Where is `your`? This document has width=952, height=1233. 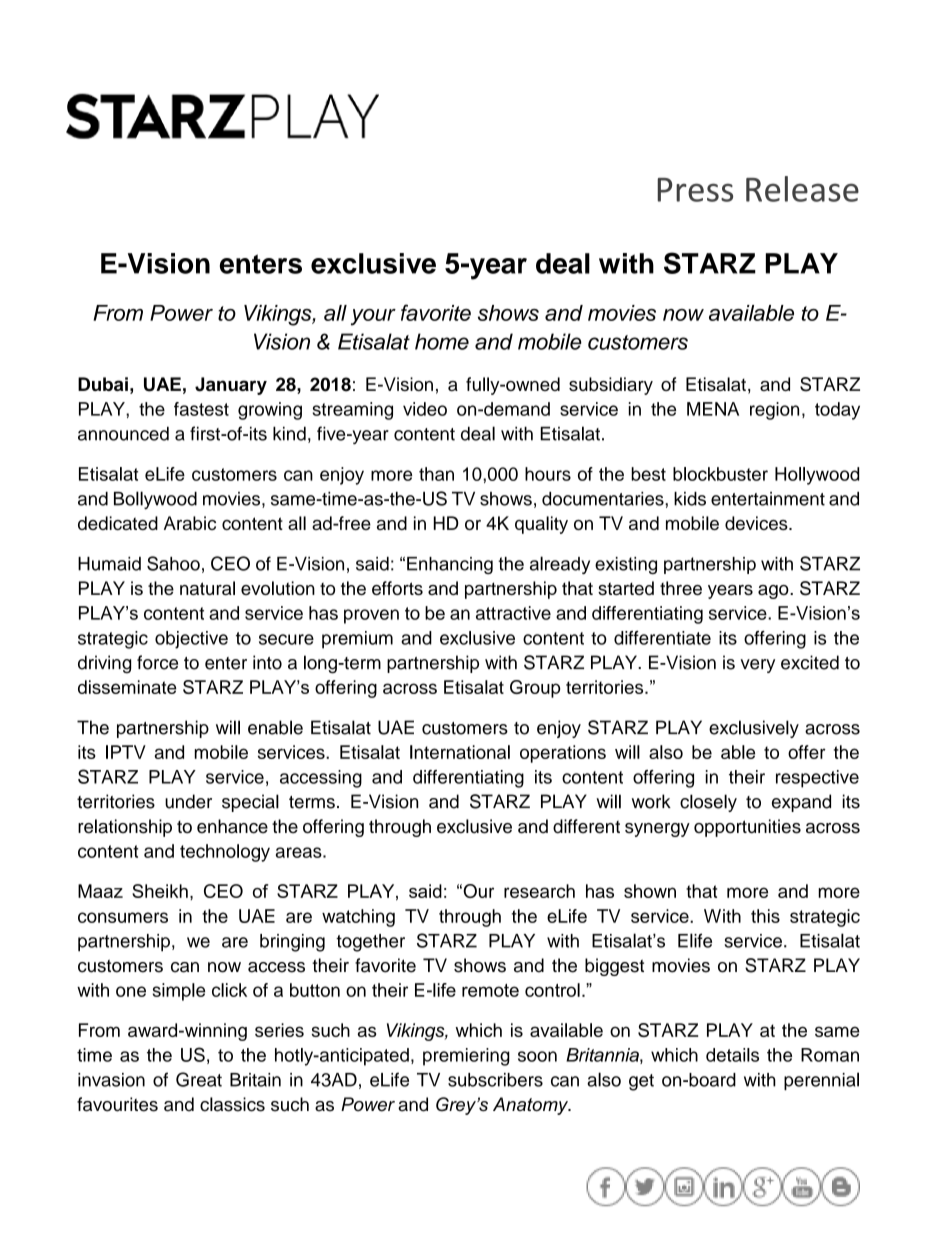
your is located at coordinates (373, 317).
